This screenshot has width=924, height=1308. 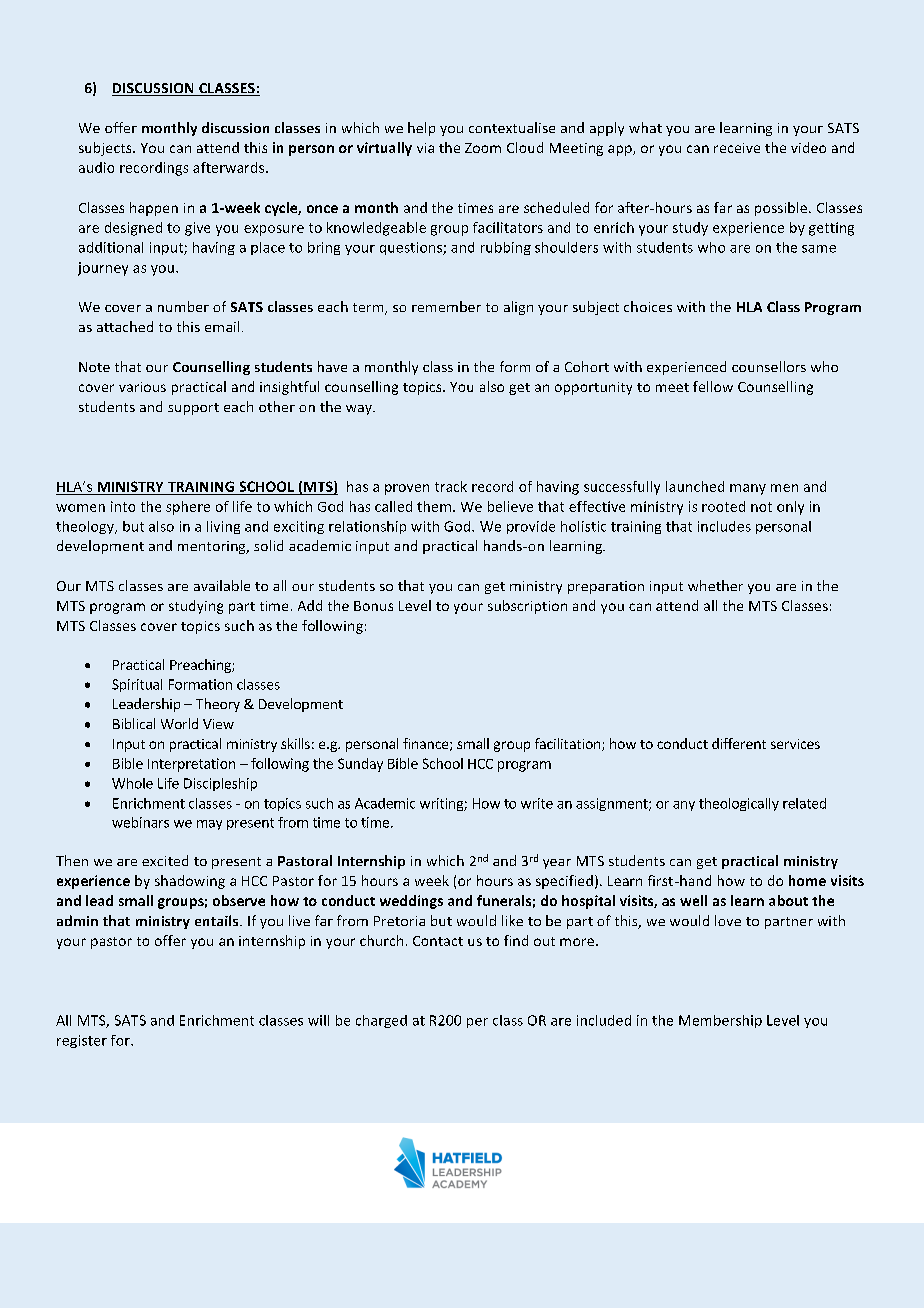 What do you see at coordinates (739, 804) in the screenshot?
I see `theologically` at bounding box center [739, 804].
